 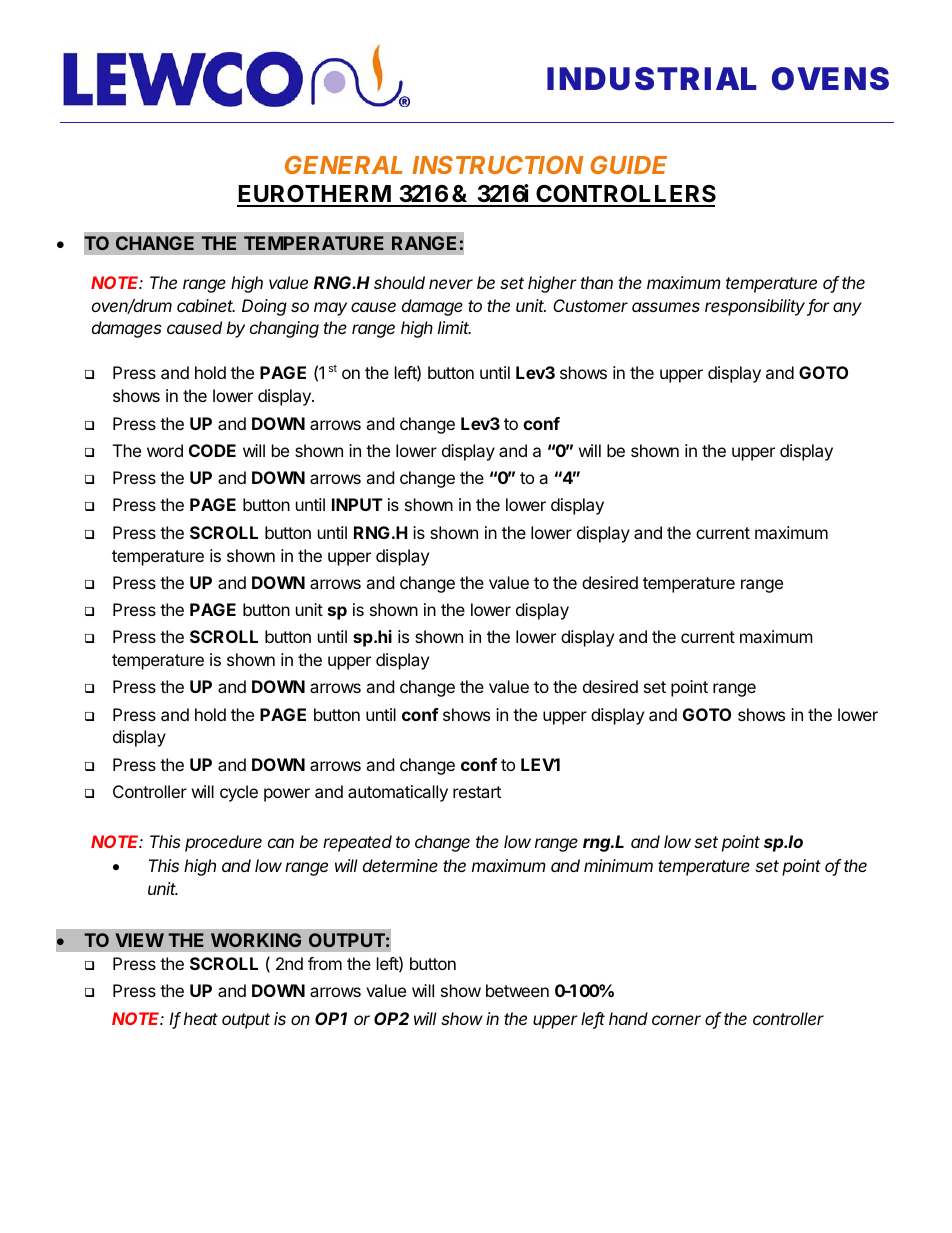 I want to click on INPUT, so click(x=357, y=504).
